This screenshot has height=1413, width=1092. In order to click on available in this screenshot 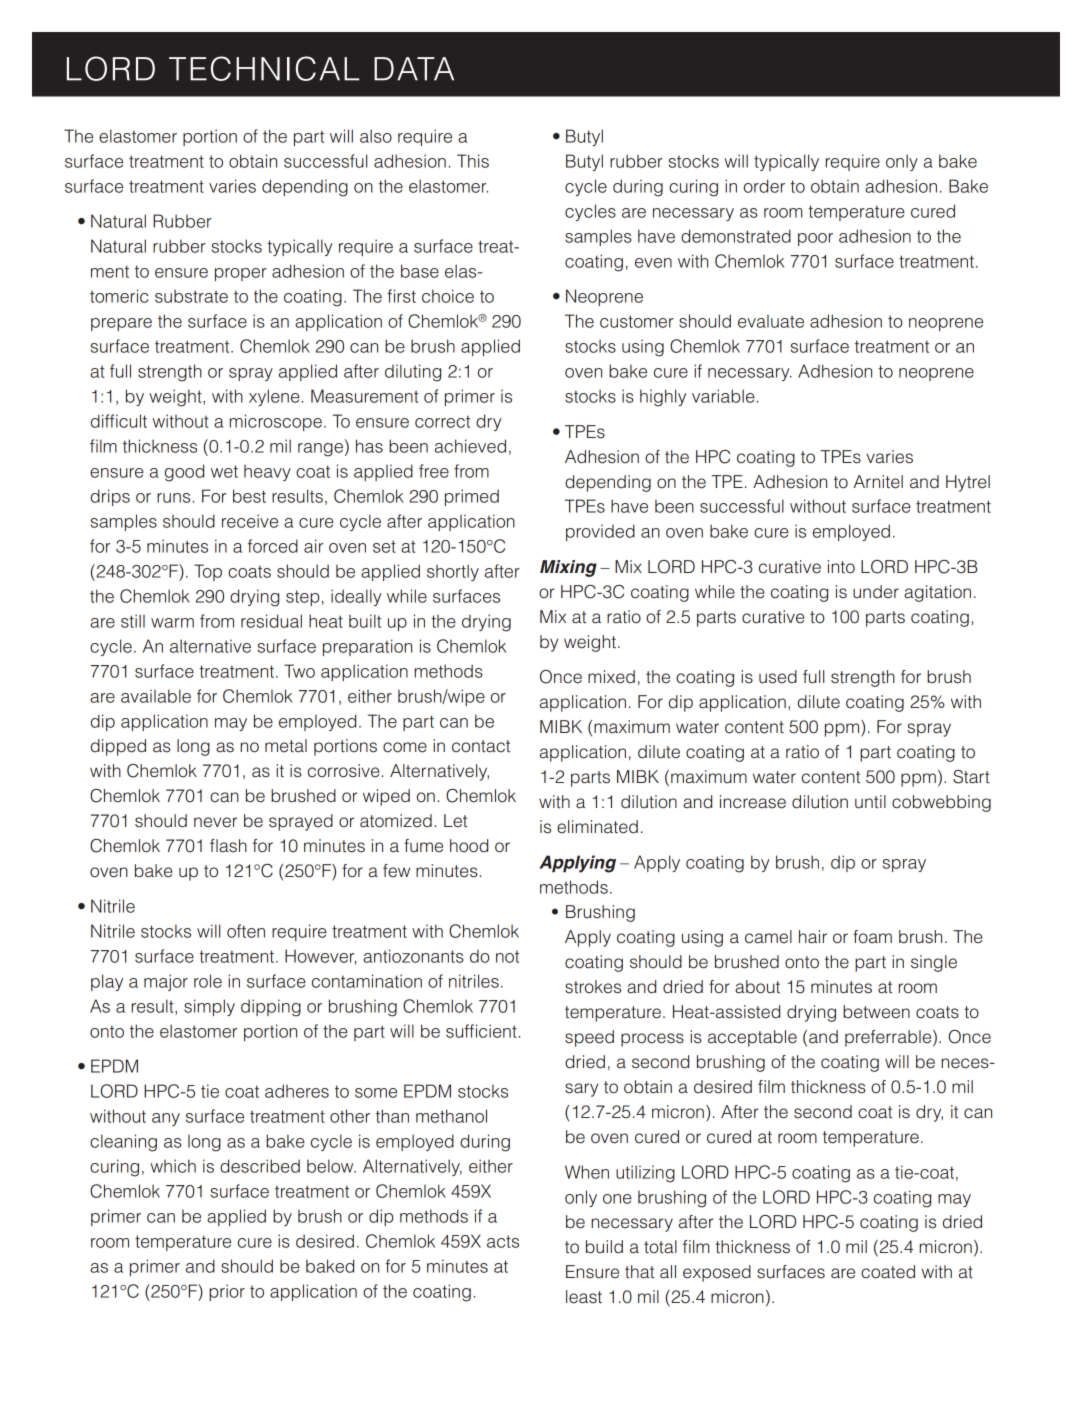, I will do `click(156, 696)`.
